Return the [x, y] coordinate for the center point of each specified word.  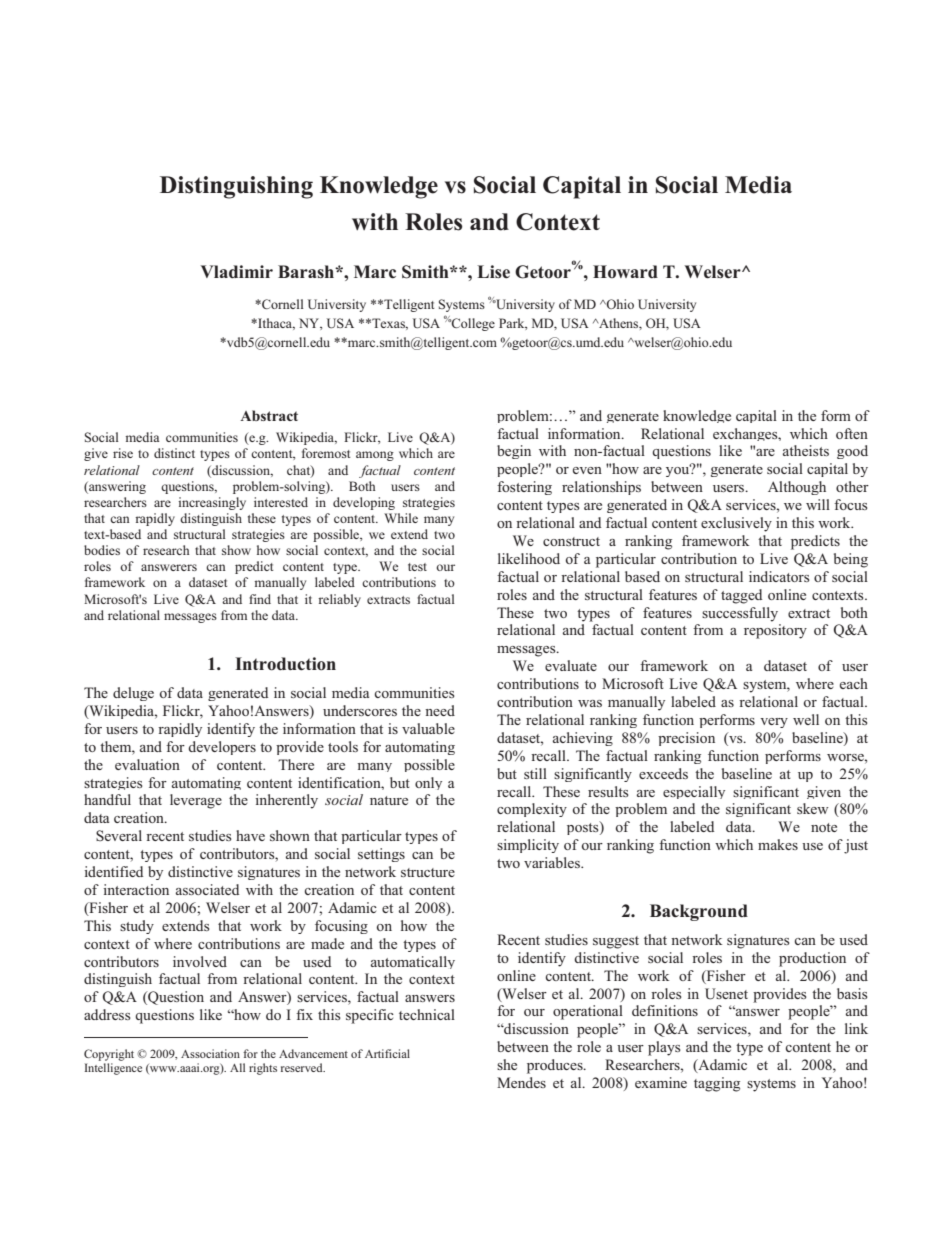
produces [556, 1066]
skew [813, 808]
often [852, 433]
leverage [196, 801]
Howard [625, 272]
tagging [717, 1084]
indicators [779, 576]
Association [210, 1053]
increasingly [212, 503]
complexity [532, 810]
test [417, 567]
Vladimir [237, 272]
